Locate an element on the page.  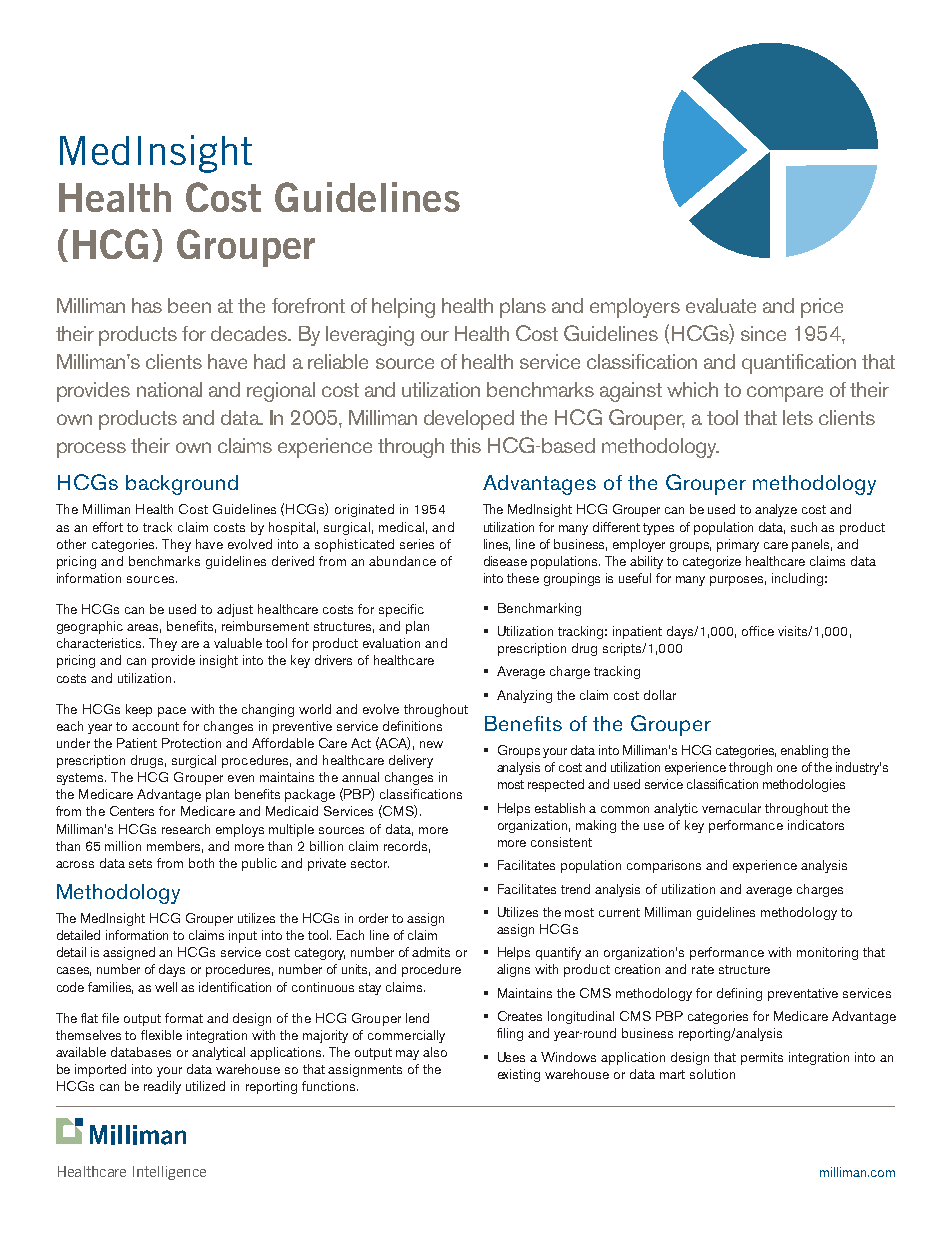
since is located at coordinates (763, 333).
